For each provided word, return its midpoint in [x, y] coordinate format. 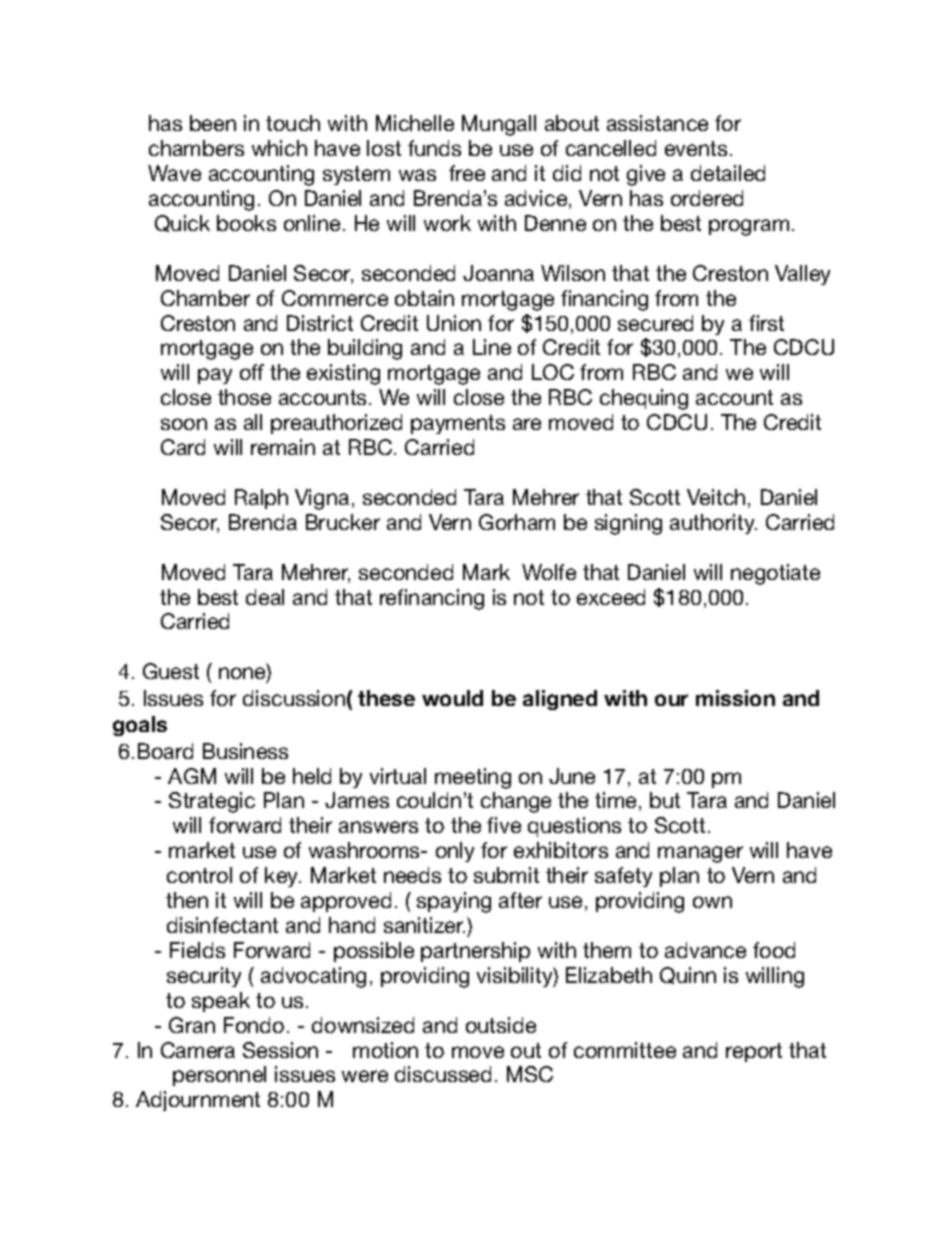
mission [735, 698]
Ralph [261, 499]
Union [454, 323]
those [244, 397]
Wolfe [549, 572]
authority [713, 524]
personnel [219, 1076]
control [199, 875]
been [213, 123]
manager [700, 854]
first [766, 323]
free [467, 173]
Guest [171, 671]
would [452, 698]
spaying [454, 902]
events [696, 148]
